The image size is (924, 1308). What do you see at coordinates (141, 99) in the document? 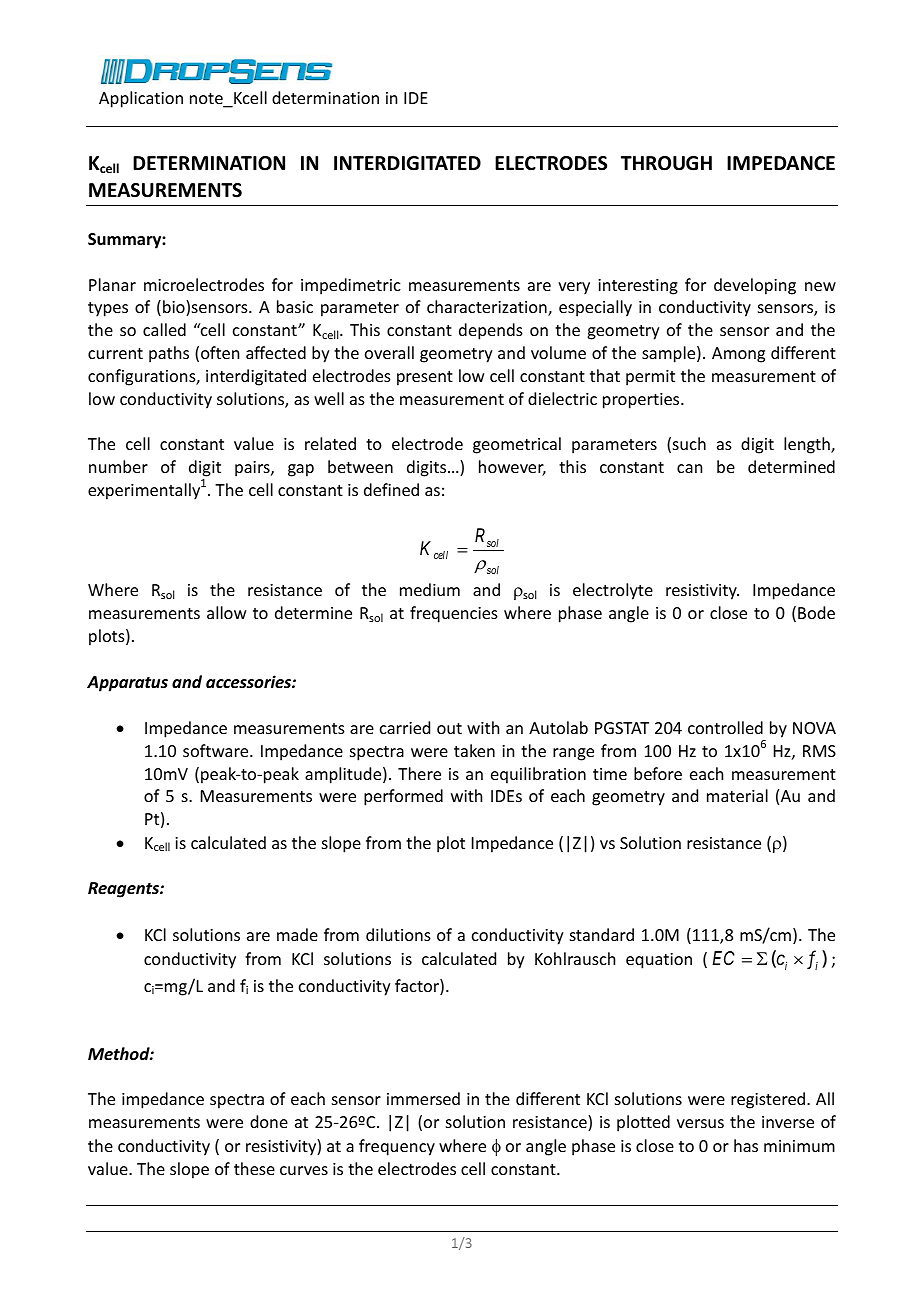
I see `Application` at bounding box center [141, 99].
